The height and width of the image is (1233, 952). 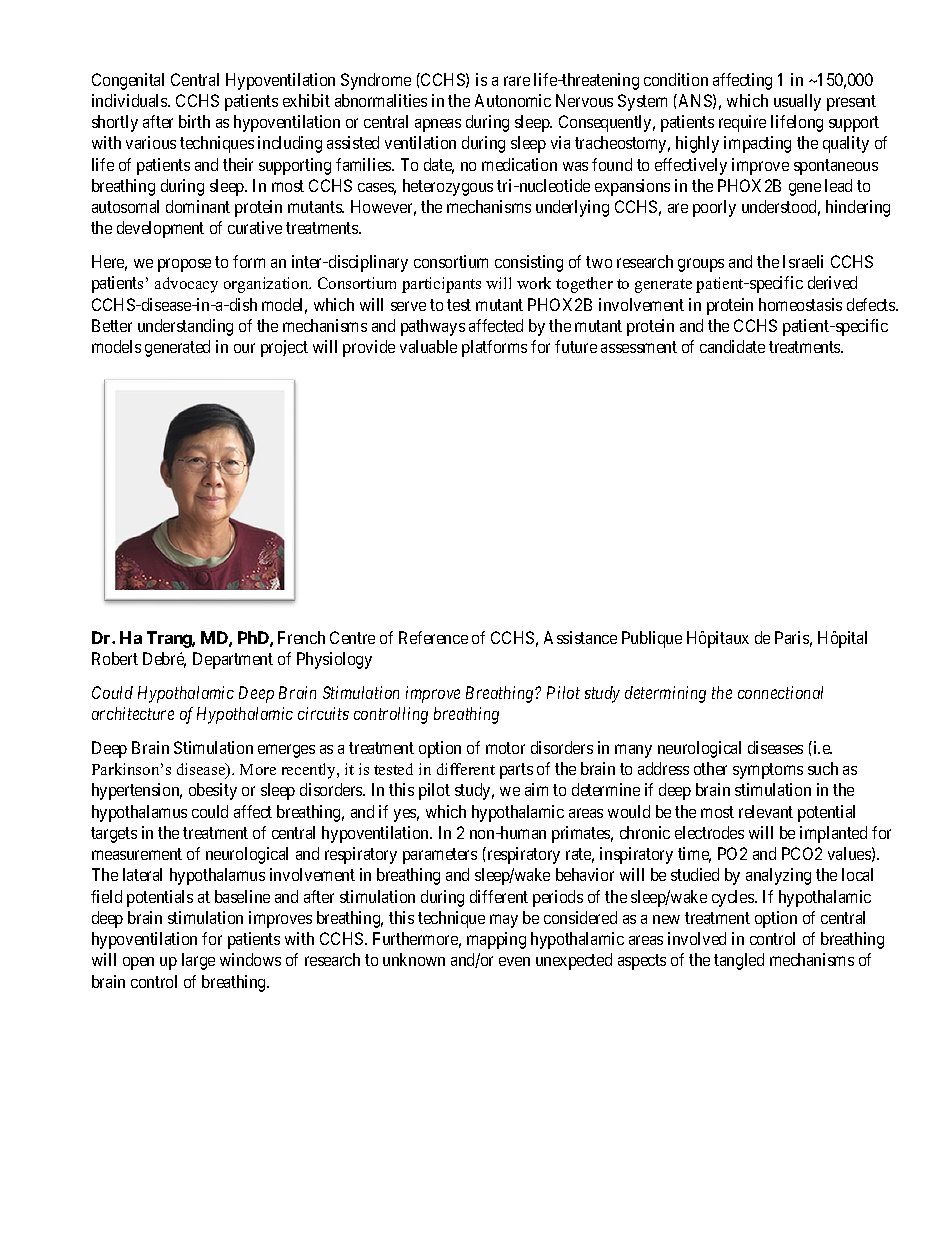 I want to click on Assistance, so click(x=580, y=637).
